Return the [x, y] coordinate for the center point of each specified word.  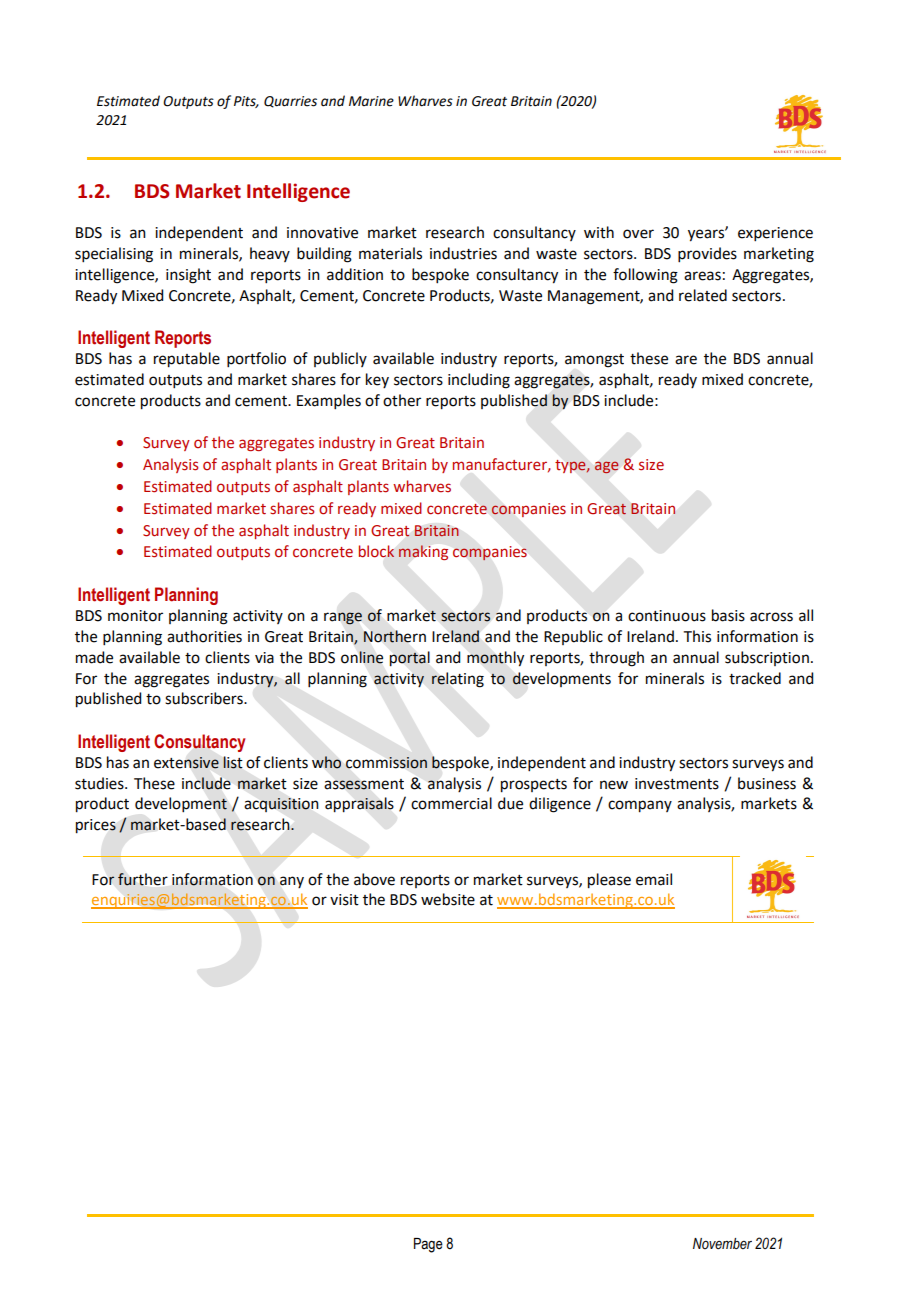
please [609, 881]
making [423, 552]
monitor [135, 616]
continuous [667, 616]
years [707, 235]
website [448, 899]
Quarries [290, 102]
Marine [371, 101]
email [654, 879]
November [722, 1243]
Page [428, 1245]
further [143, 879]
